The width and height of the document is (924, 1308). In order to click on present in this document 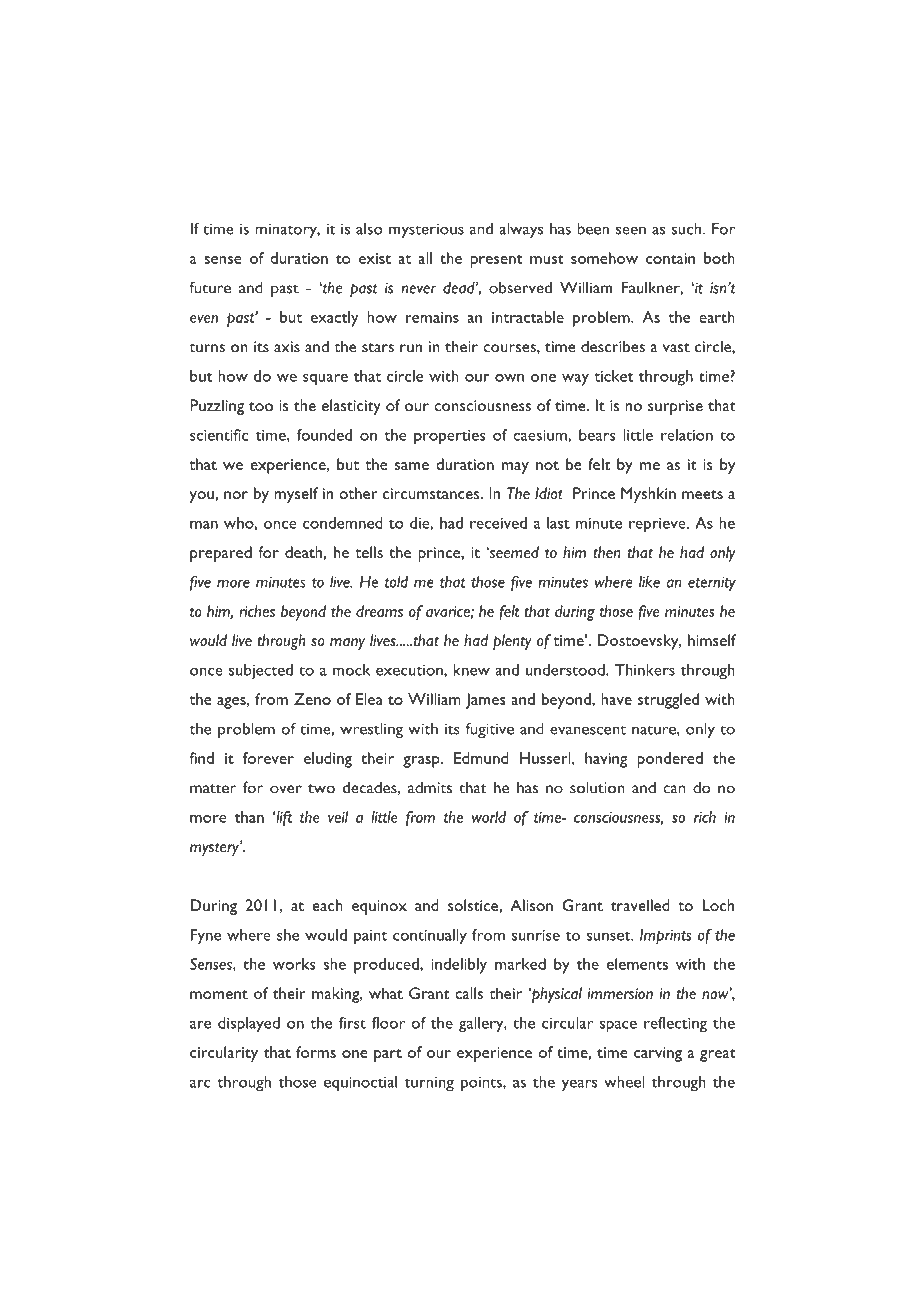, I will do `click(496, 261)`.
